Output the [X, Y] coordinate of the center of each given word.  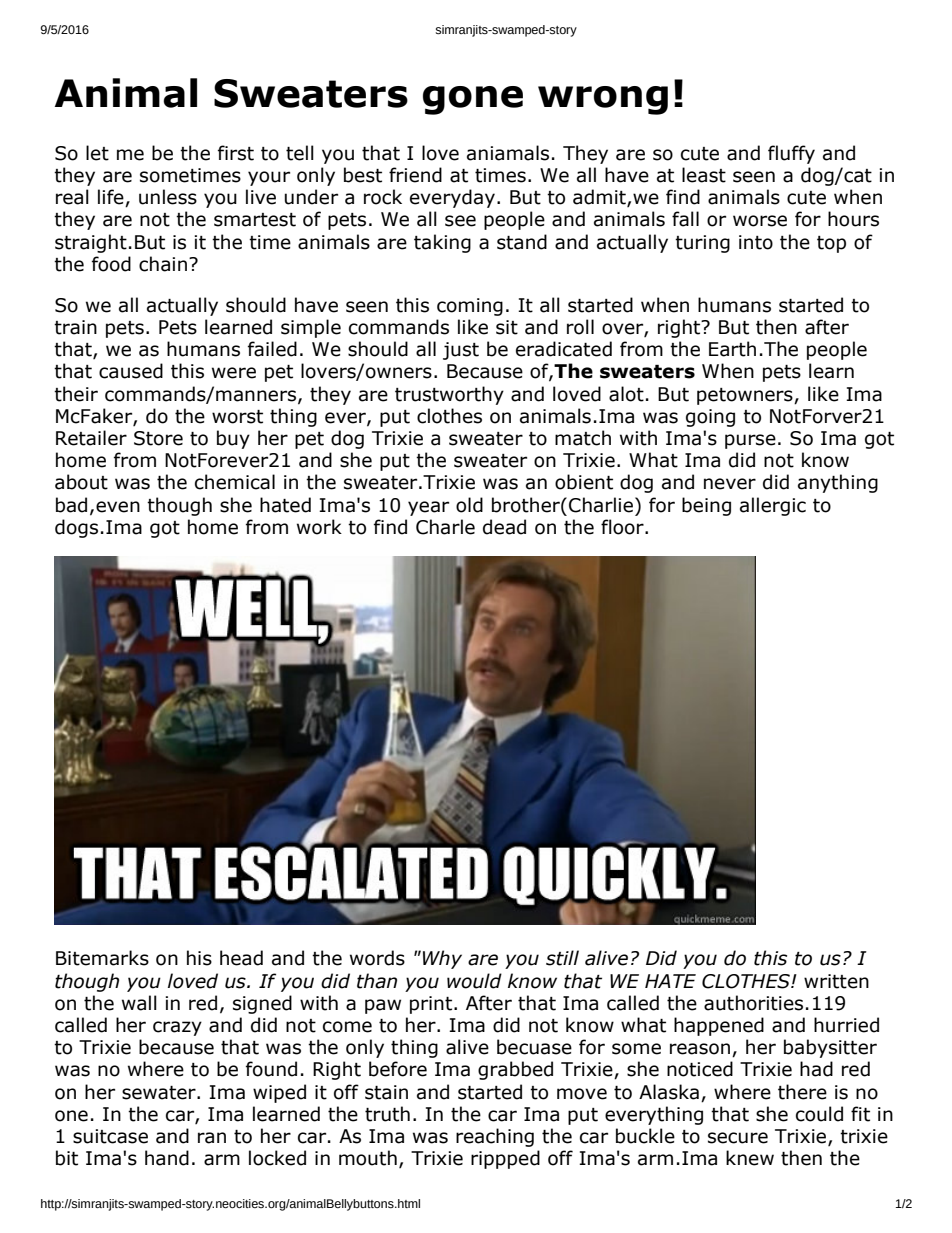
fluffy [791, 154]
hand [167, 1158]
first [236, 153]
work [319, 527]
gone [473, 100]
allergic [773, 506]
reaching [495, 1137]
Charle [445, 527]
